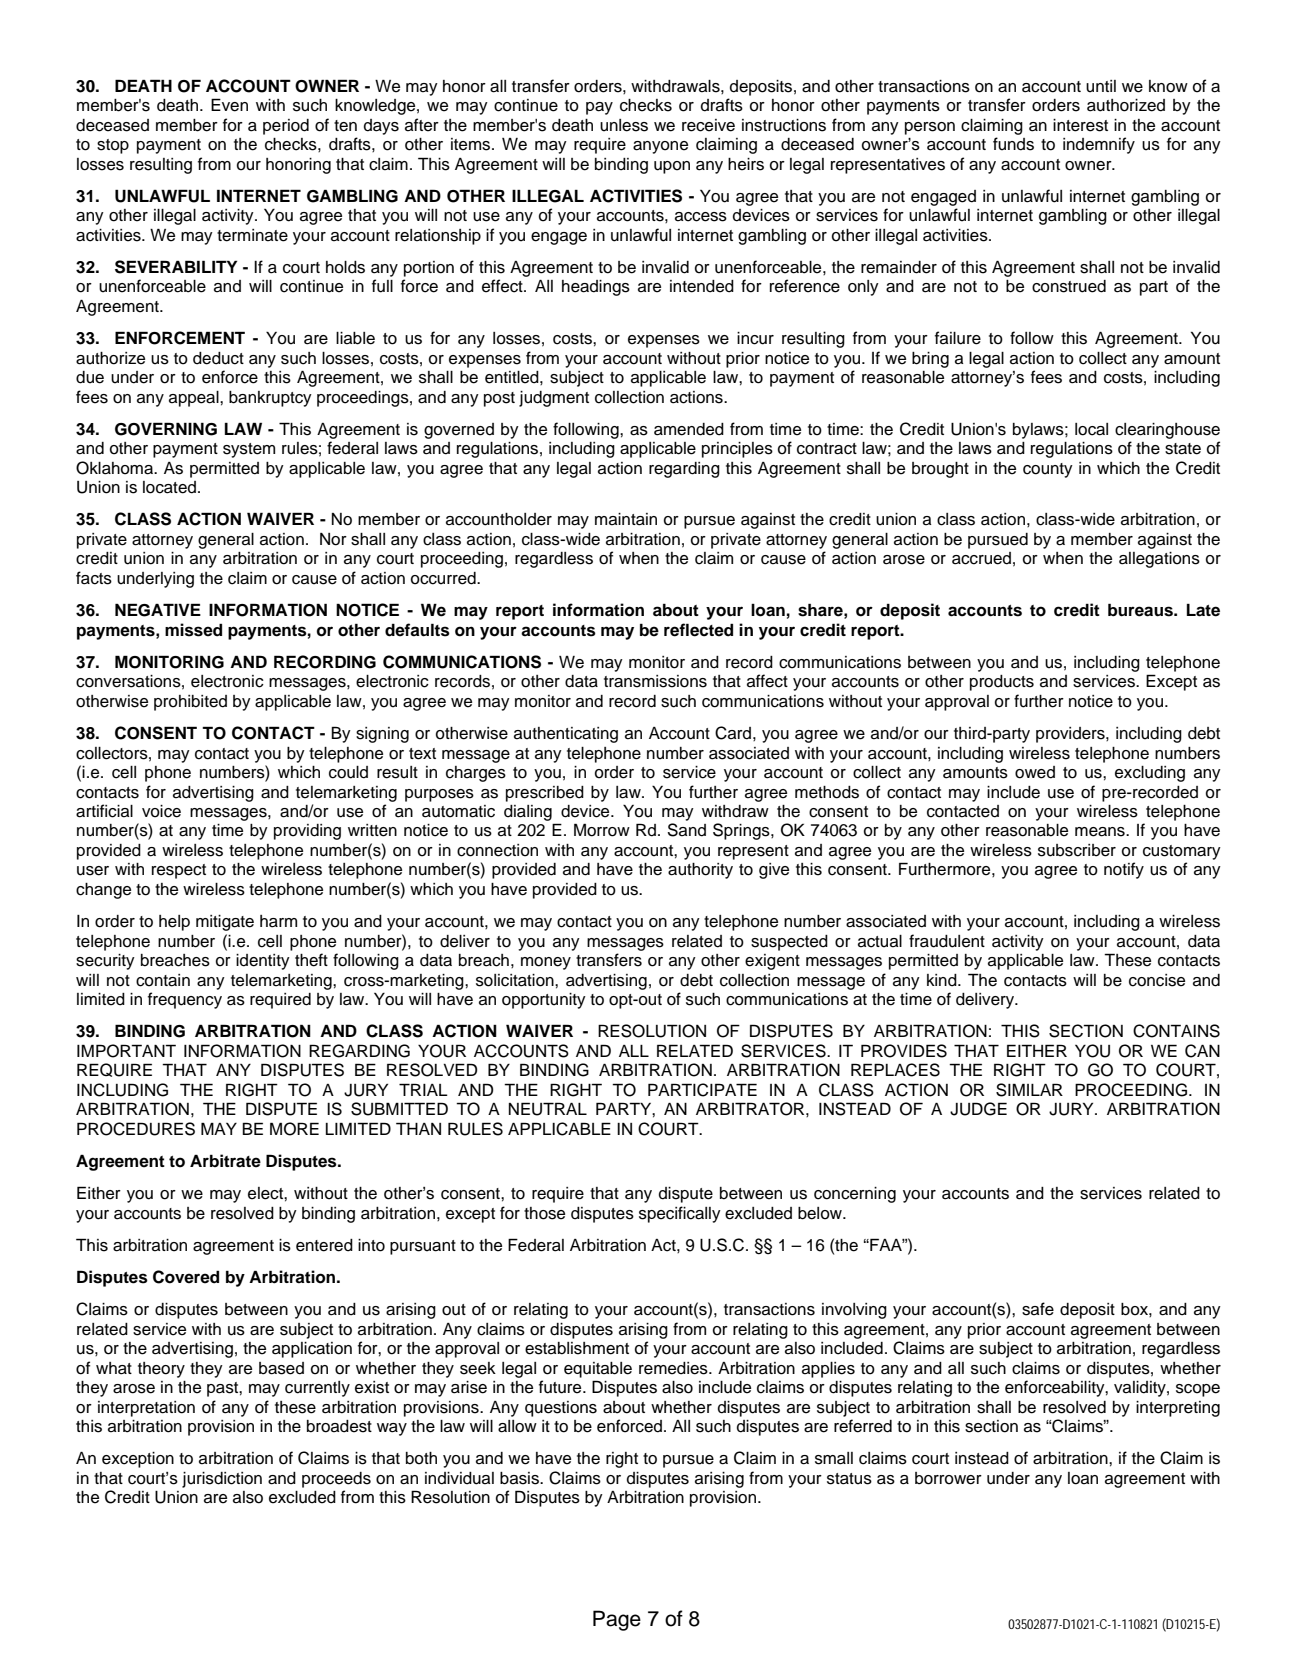 This image has width=1297, height=1678. I want to click on borrower, so click(948, 1478).
